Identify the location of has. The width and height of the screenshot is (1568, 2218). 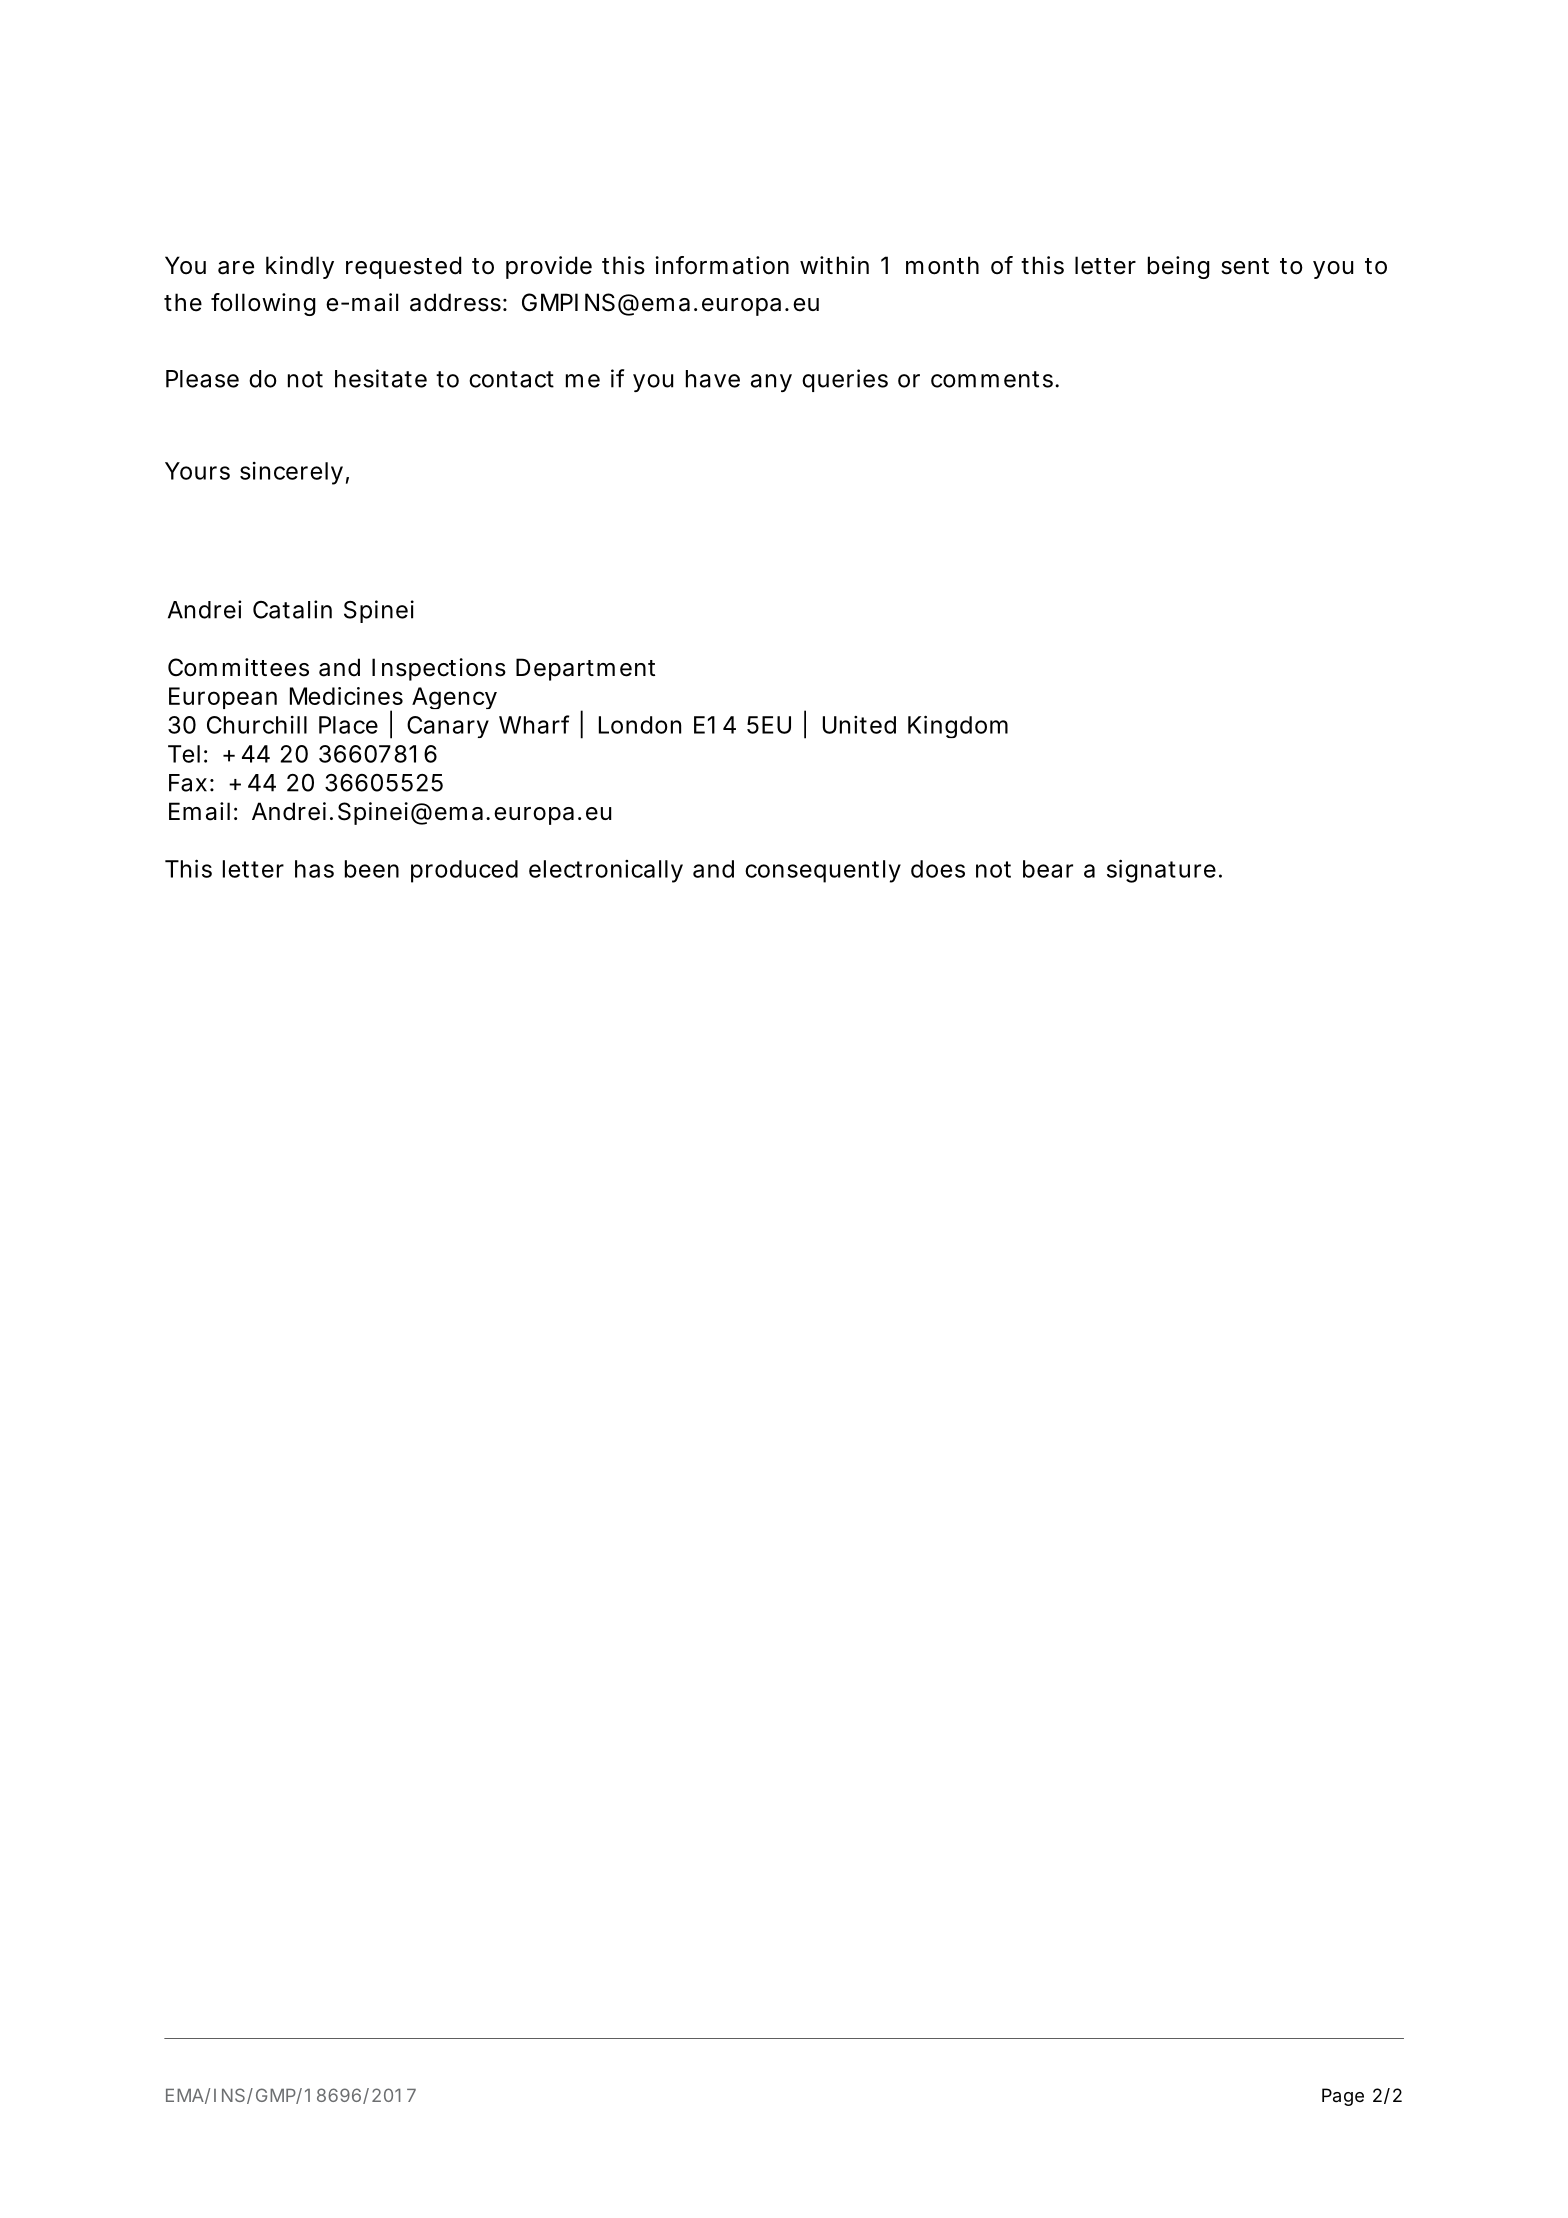
(314, 869).
